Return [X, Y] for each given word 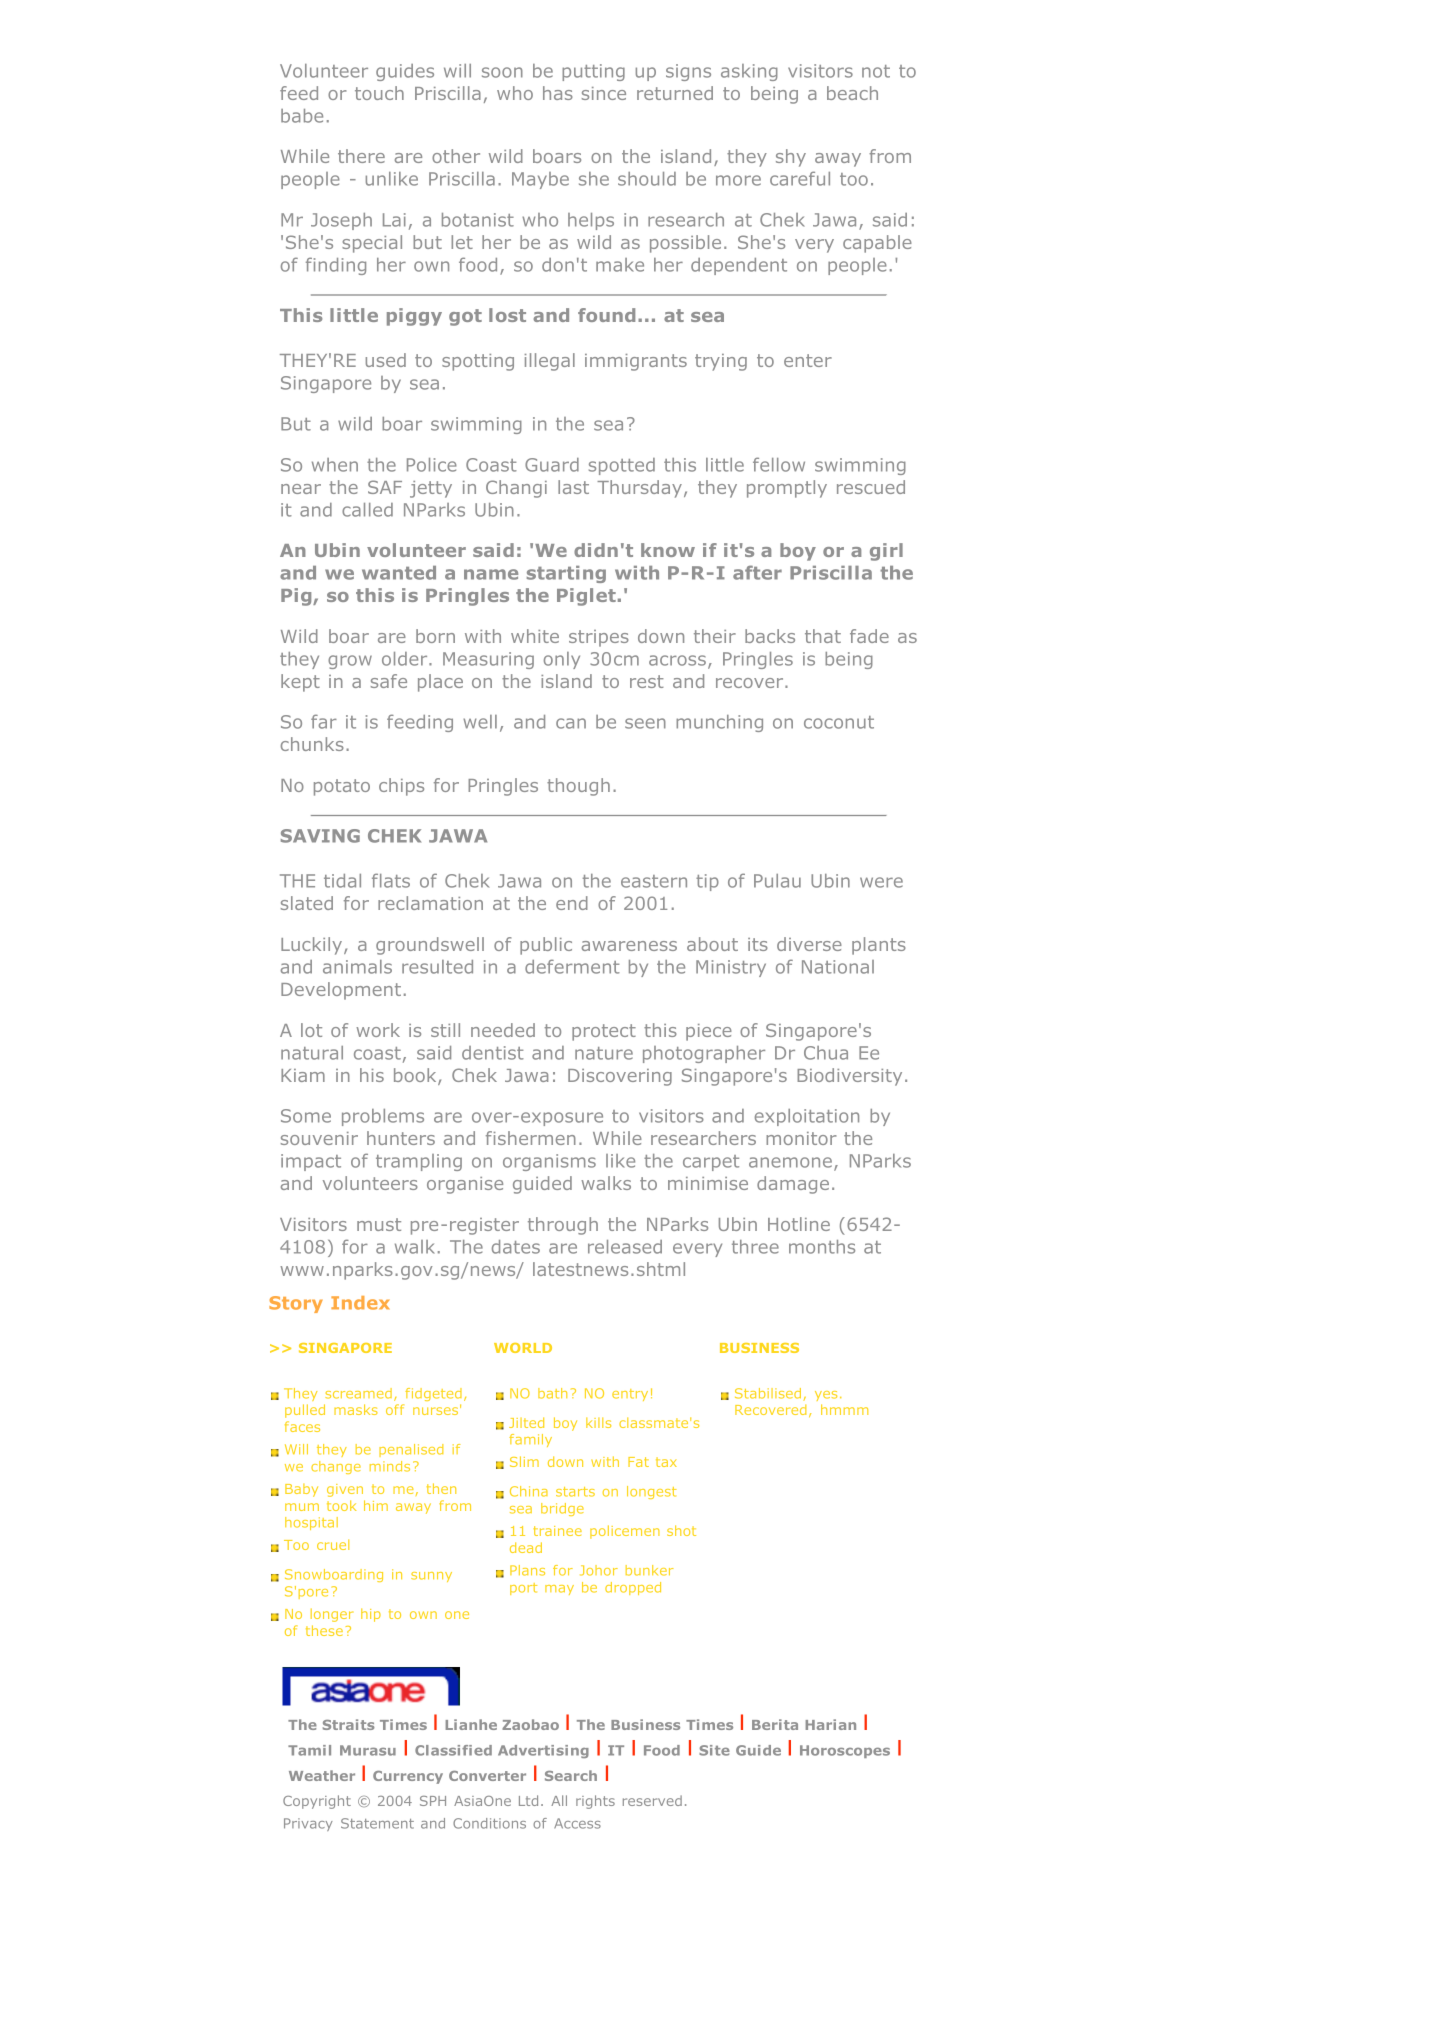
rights [595, 1802]
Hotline [799, 1224]
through [563, 1226]
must [379, 1224]
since [604, 93]
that [823, 636]
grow [350, 662]
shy [791, 158]
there [361, 156]
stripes [599, 638]
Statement [377, 1823]
